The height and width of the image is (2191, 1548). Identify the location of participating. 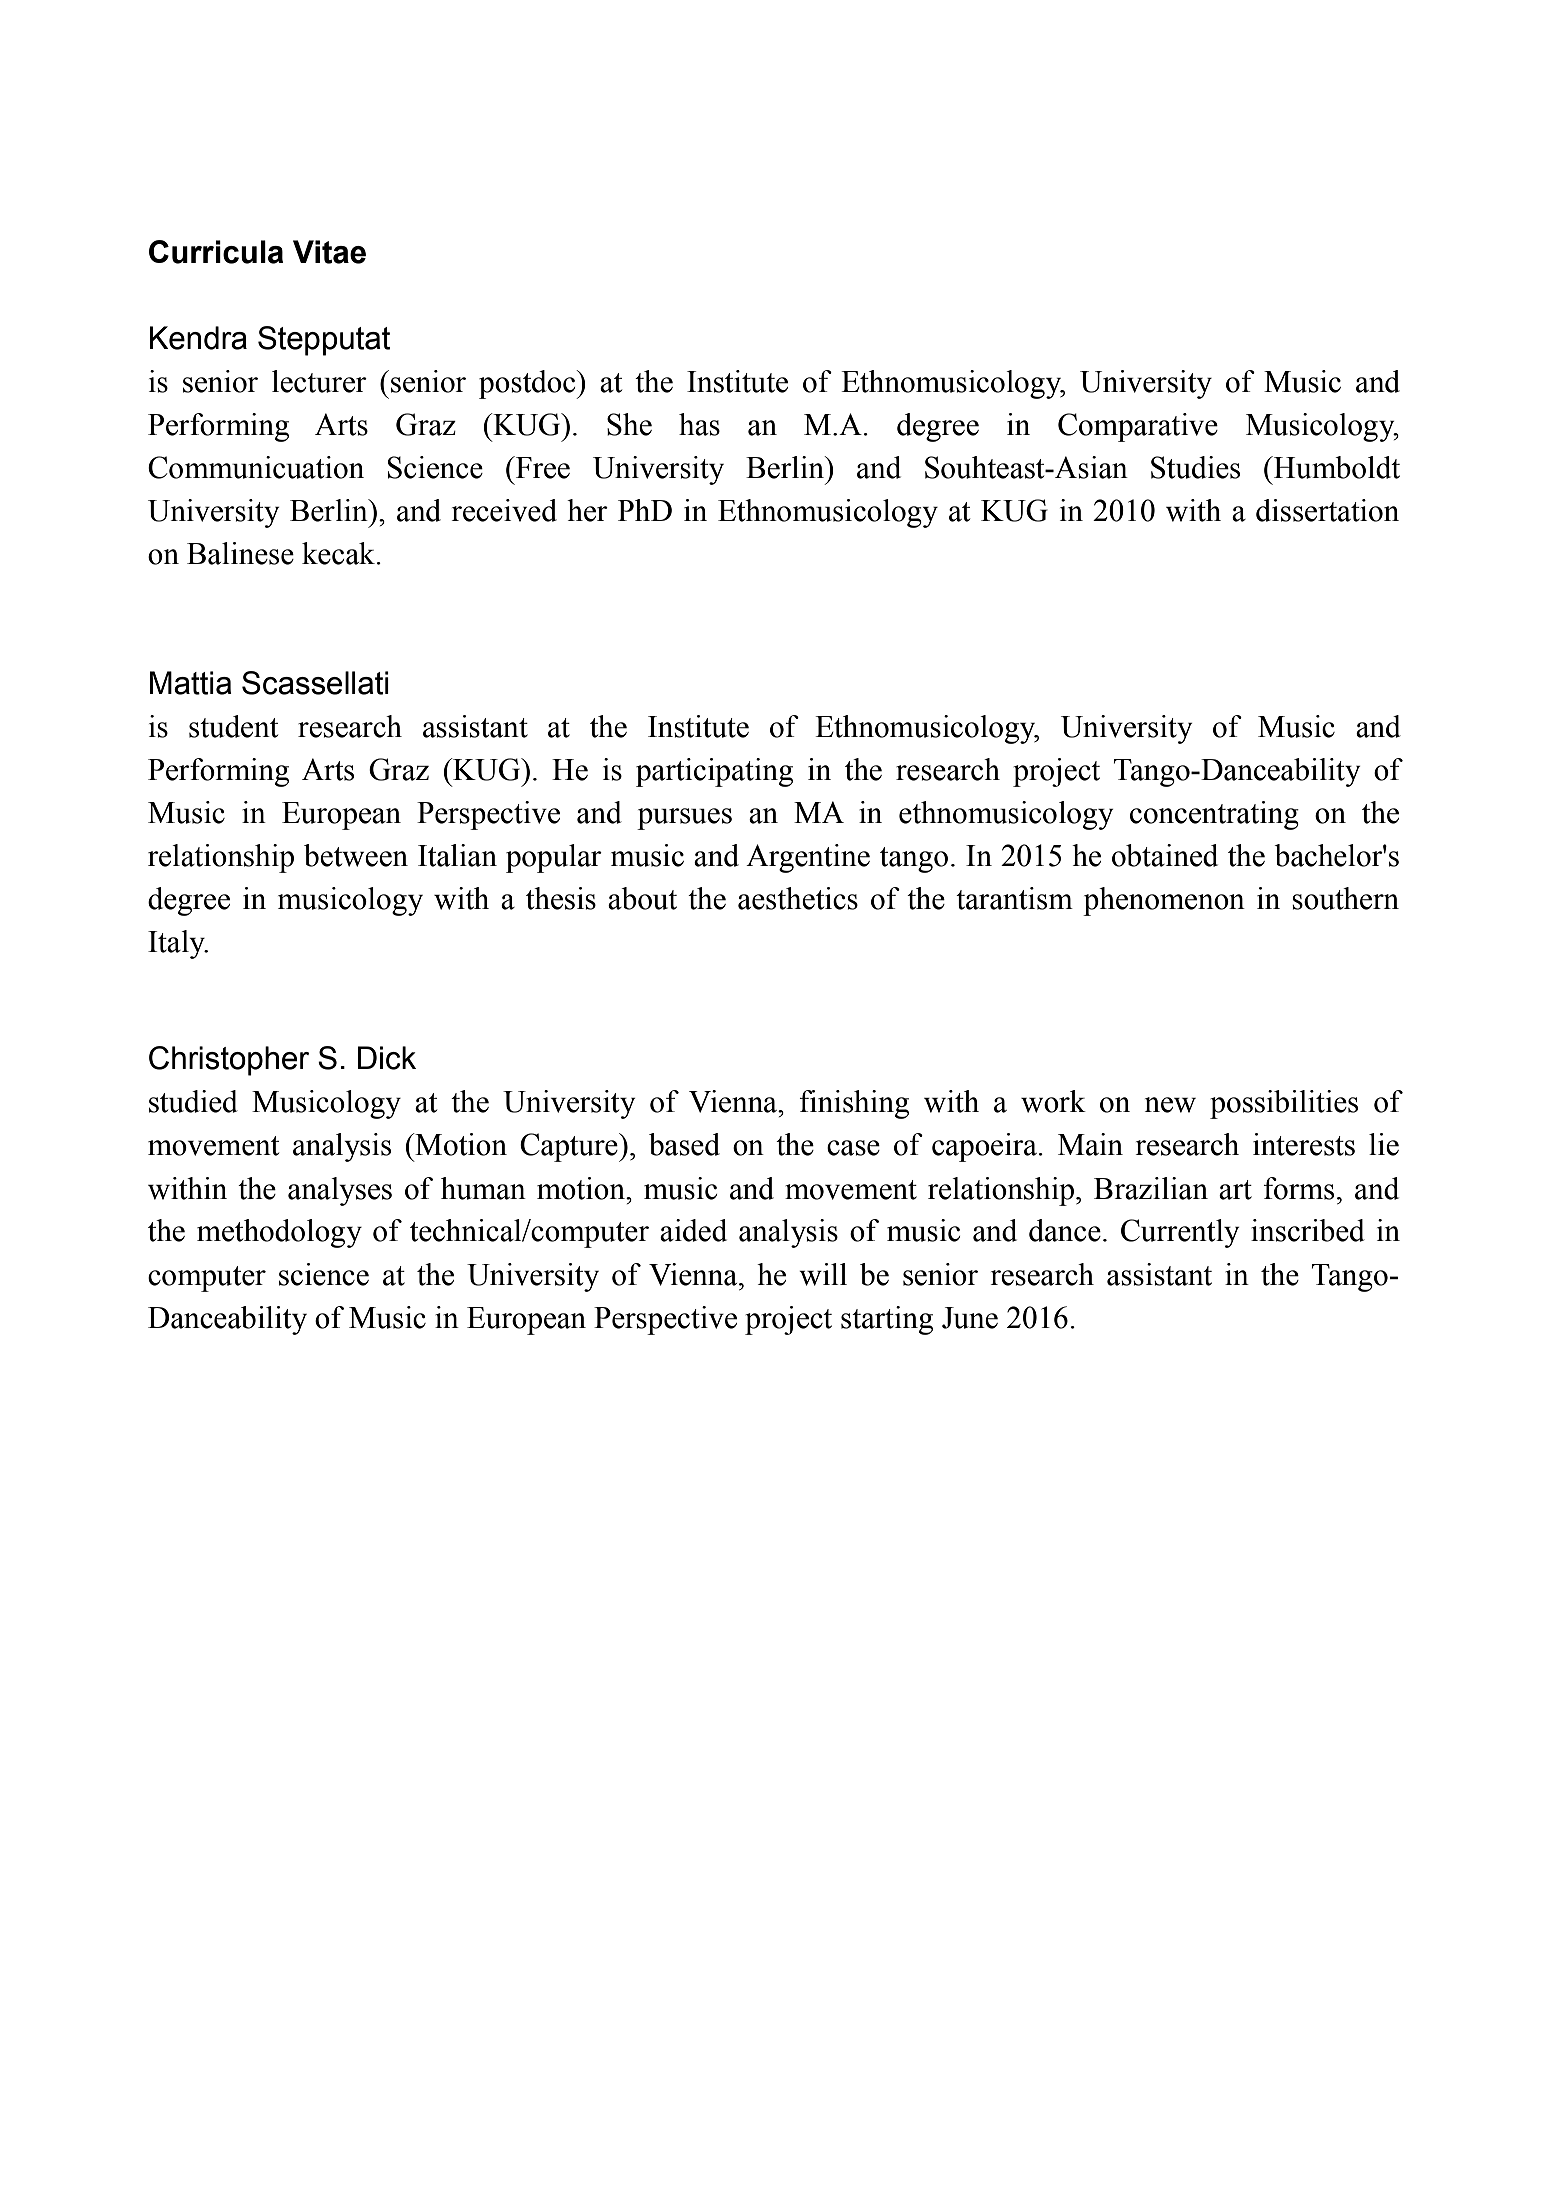
(714, 772).
